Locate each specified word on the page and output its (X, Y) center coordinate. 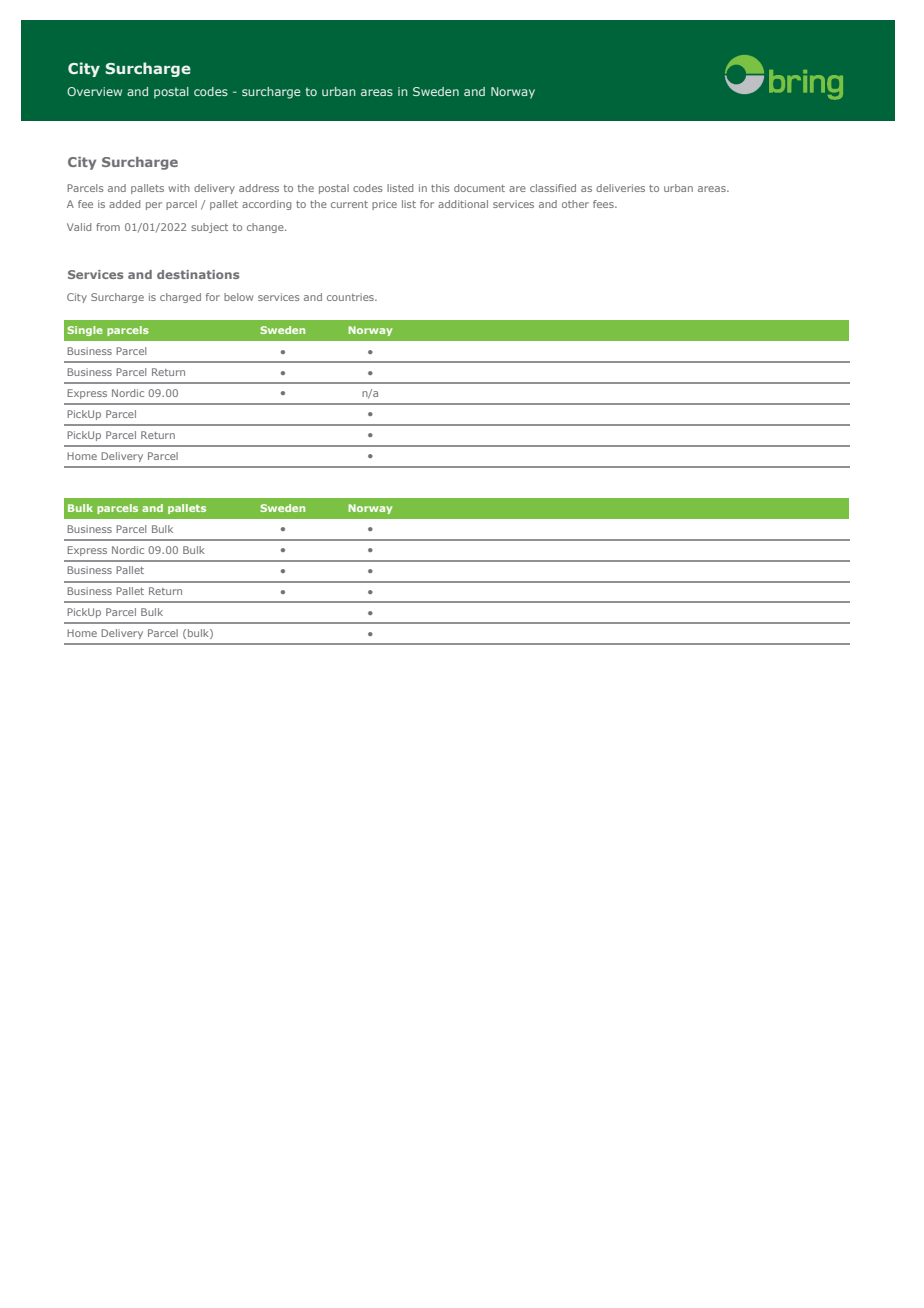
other (575, 204)
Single (85, 331)
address (259, 188)
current (349, 204)
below (238, 297)
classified (553, 188)
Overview (94, 91)
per (154, 206)
